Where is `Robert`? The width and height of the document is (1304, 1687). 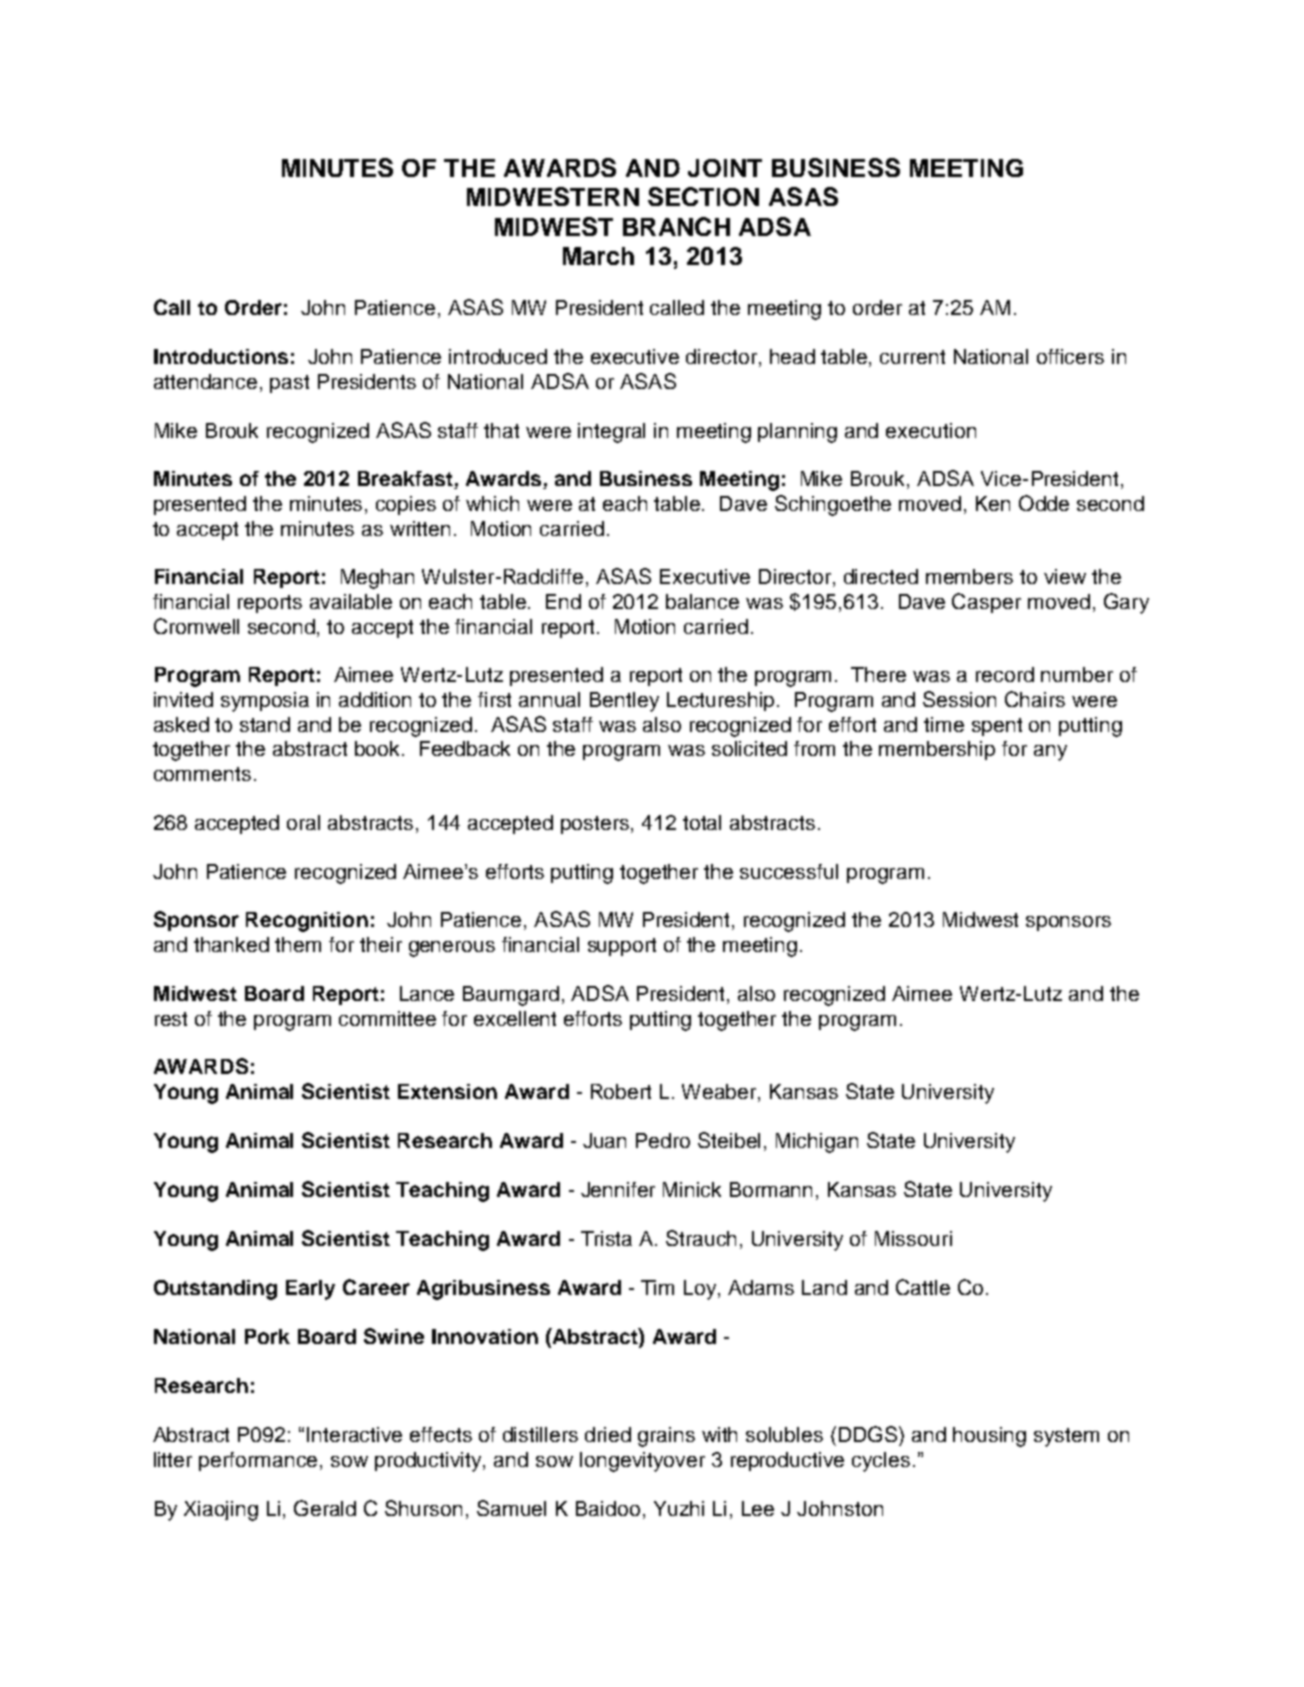
Robert is located at coordinates (621, 1091).
